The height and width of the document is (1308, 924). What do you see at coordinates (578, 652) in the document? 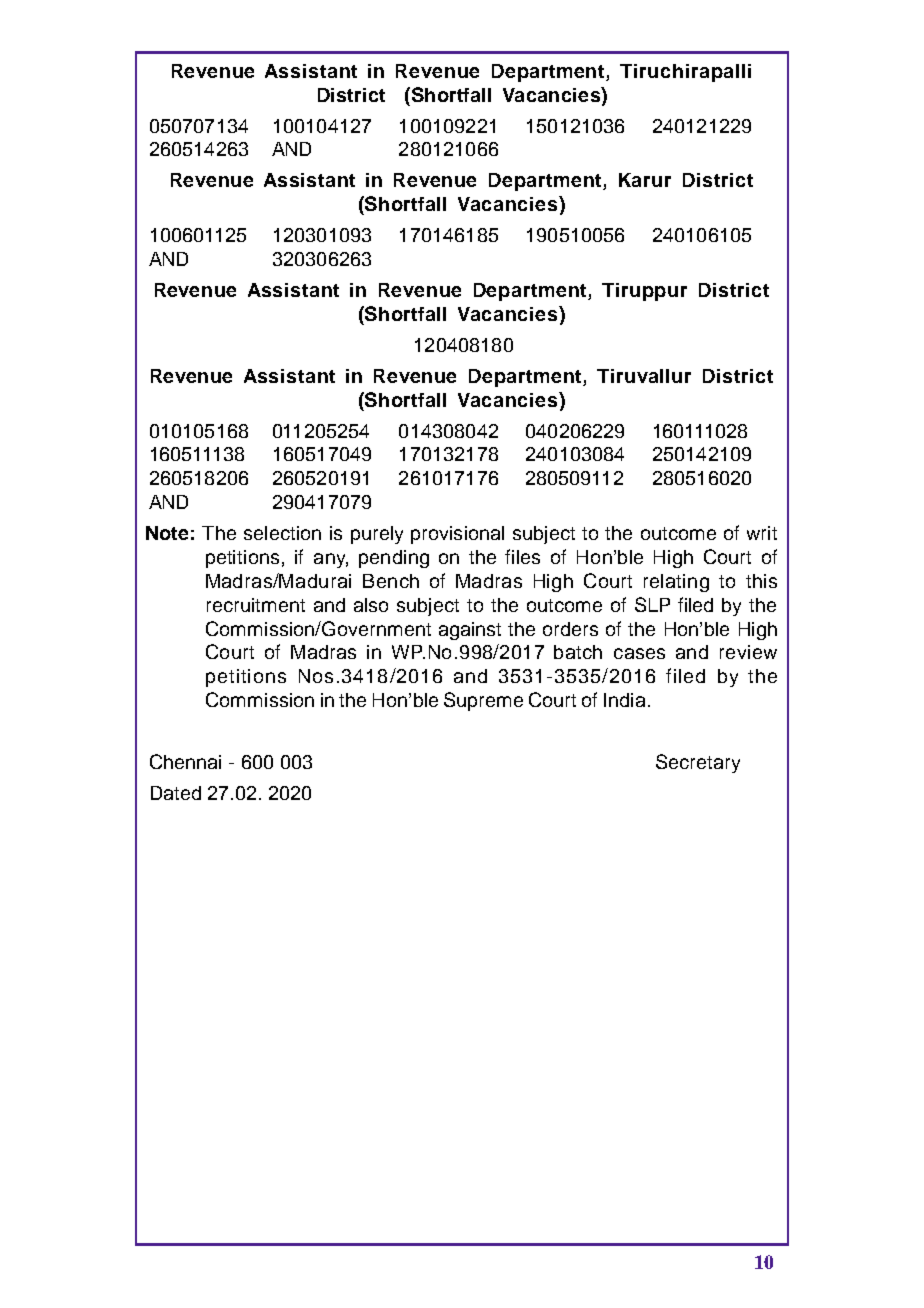
I see `batch` at bounding box center [578, 652].
